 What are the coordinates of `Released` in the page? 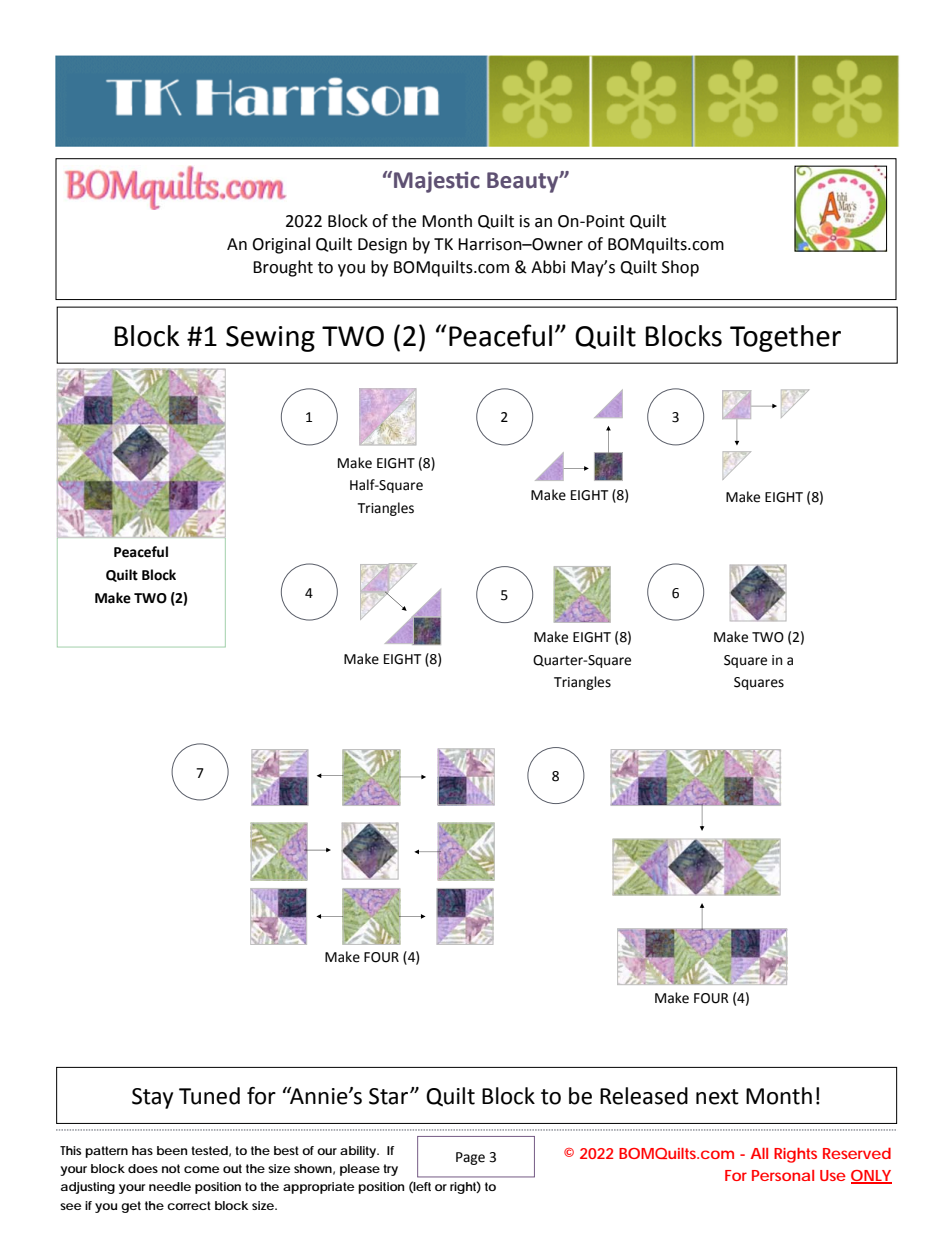 It's located at (644, 1096).
